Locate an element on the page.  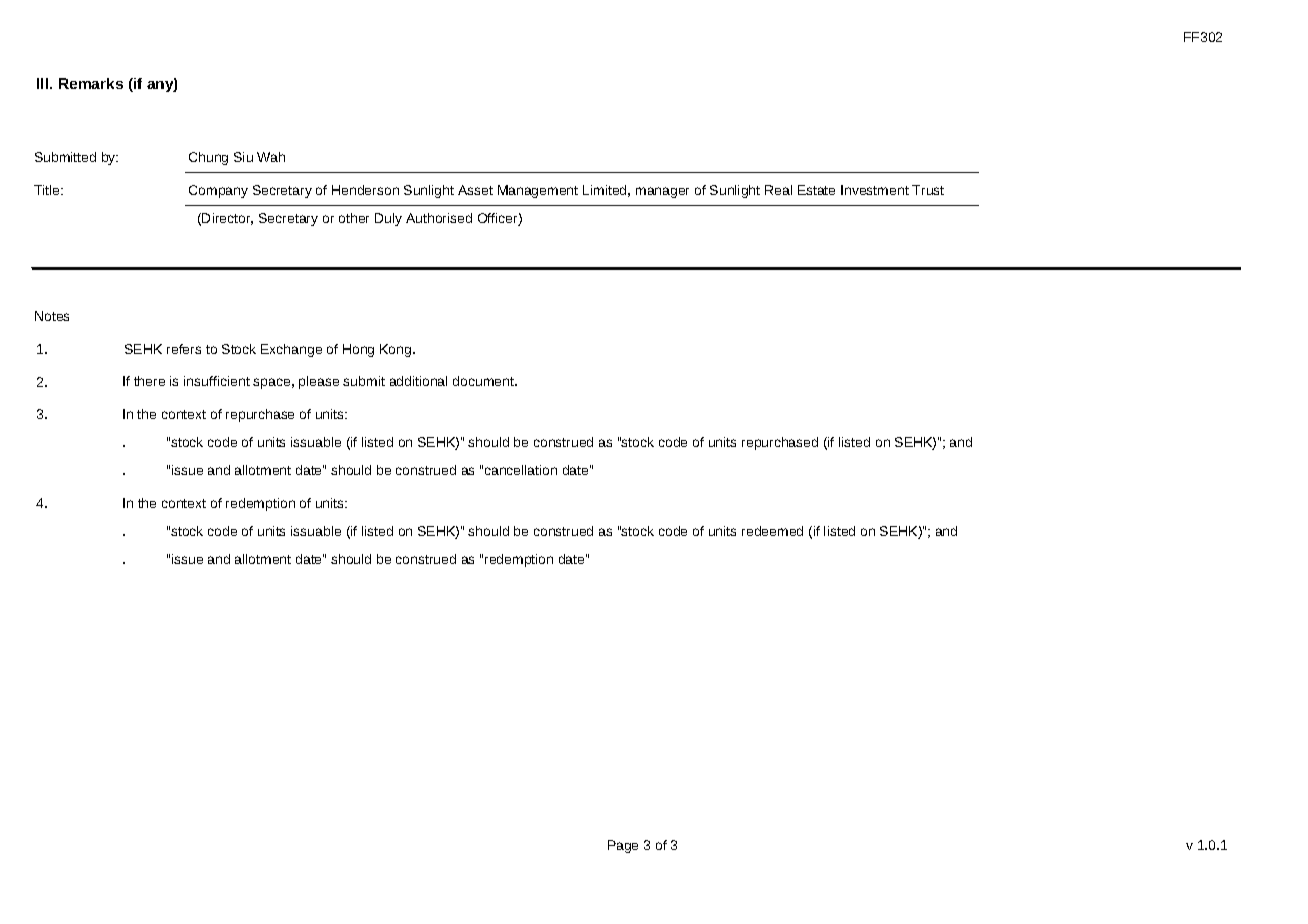
Real is located at coordinates (778, 190).
